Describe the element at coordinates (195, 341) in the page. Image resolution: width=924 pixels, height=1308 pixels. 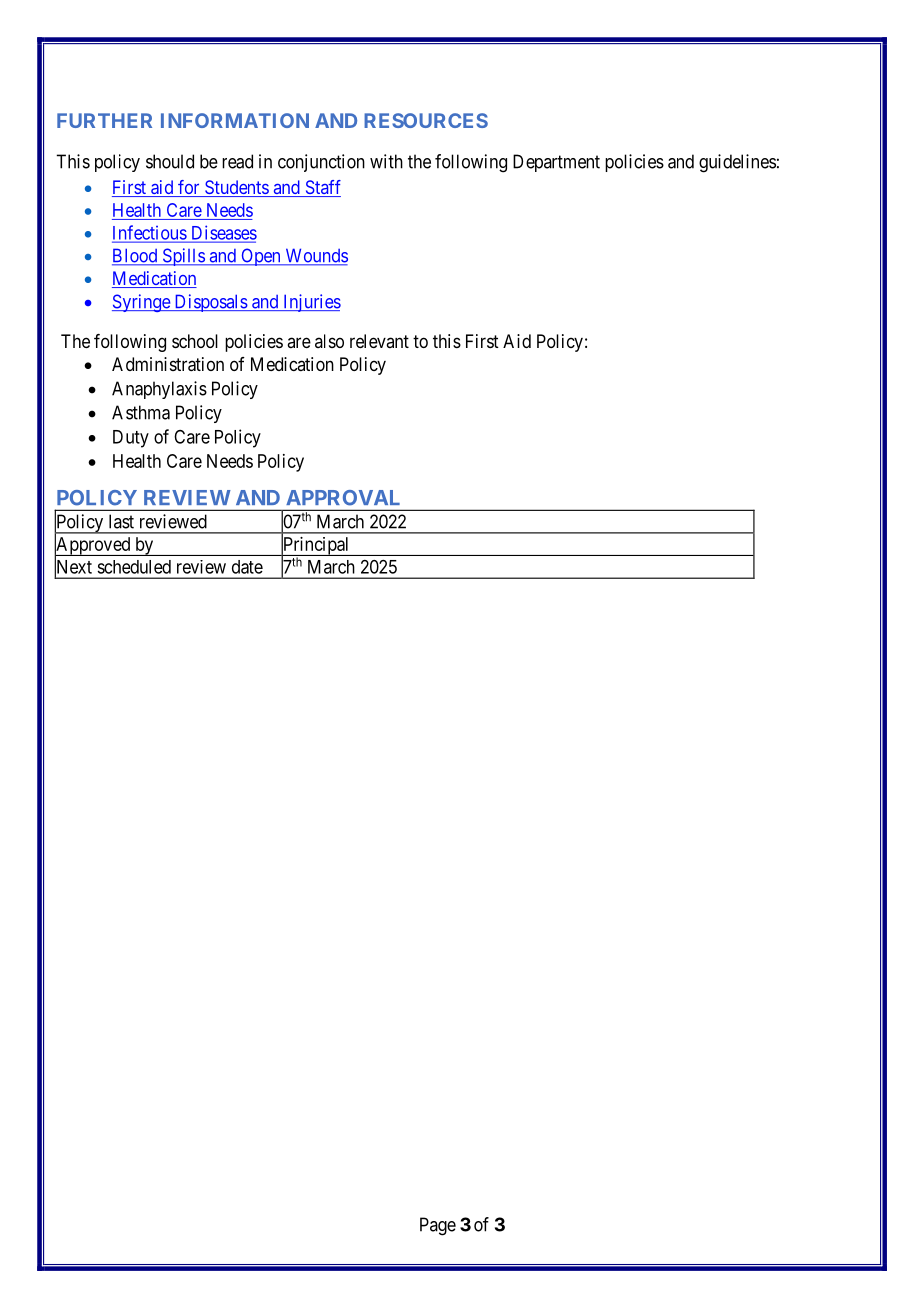
I see `school` at that location.
